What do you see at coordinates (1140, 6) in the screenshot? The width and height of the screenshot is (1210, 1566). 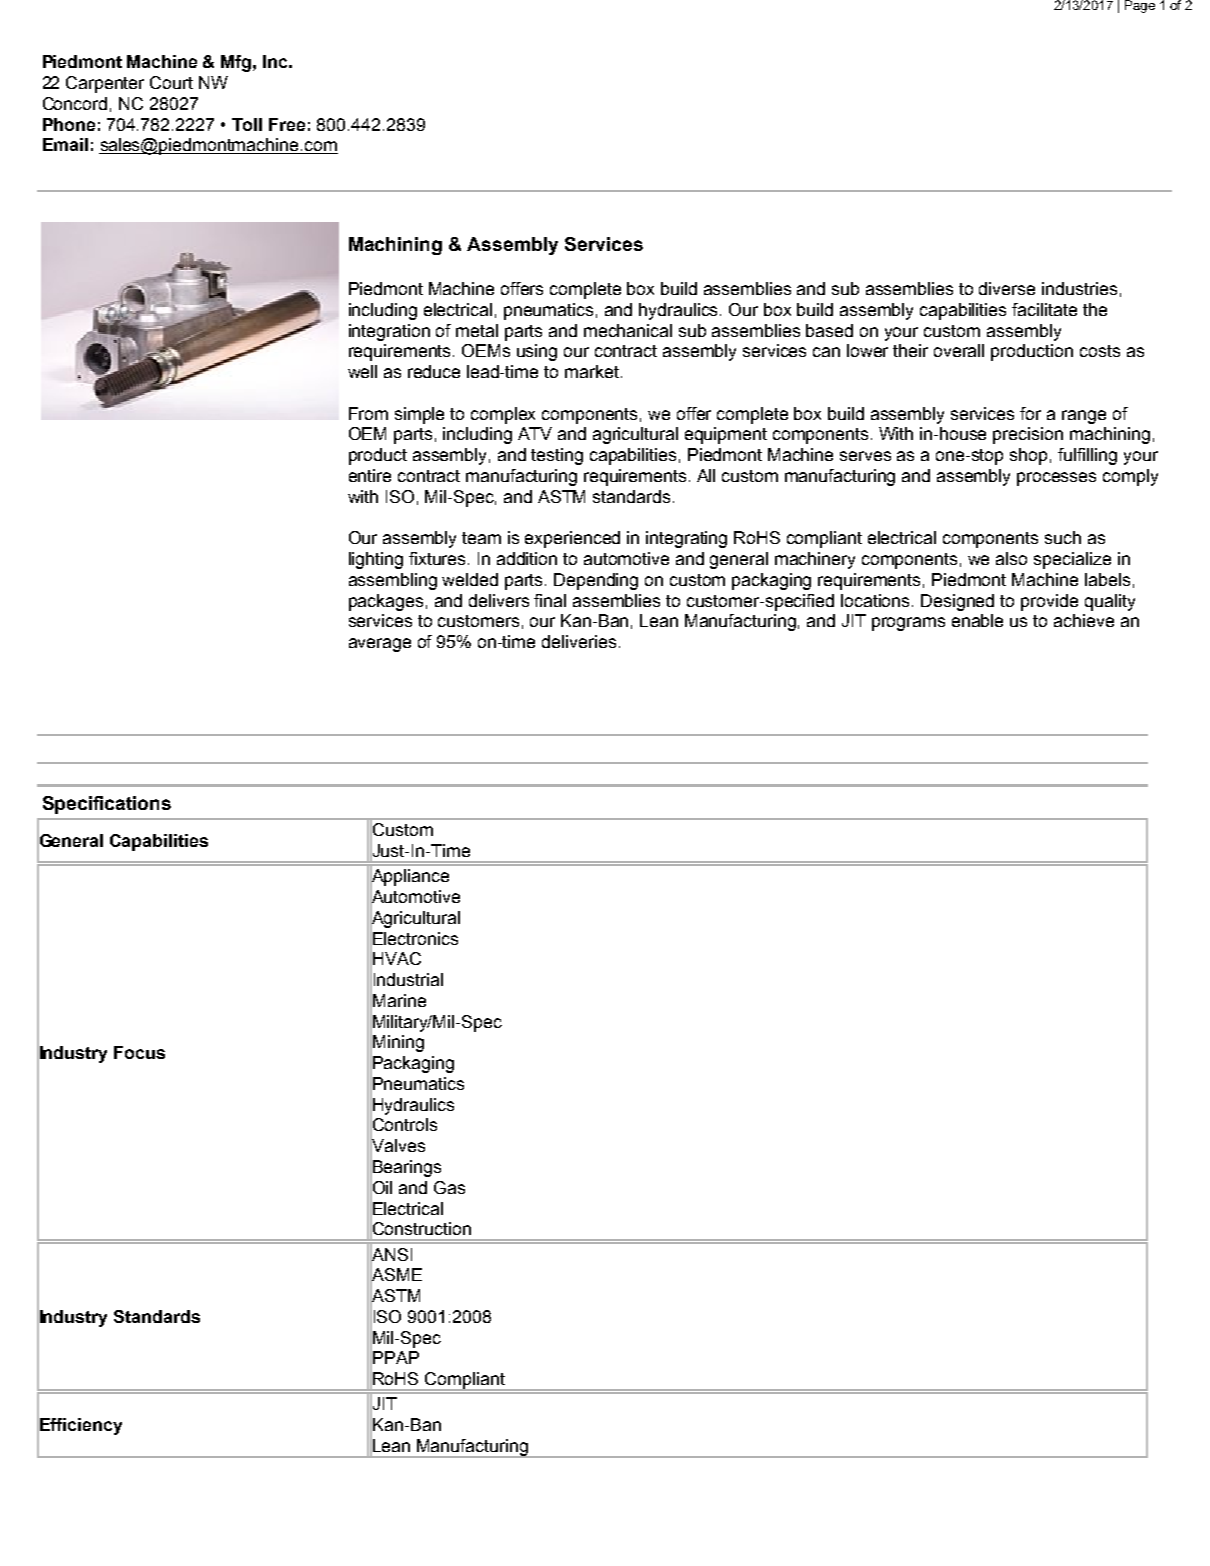 I see `Page` at bounding box center [1140, 6].
